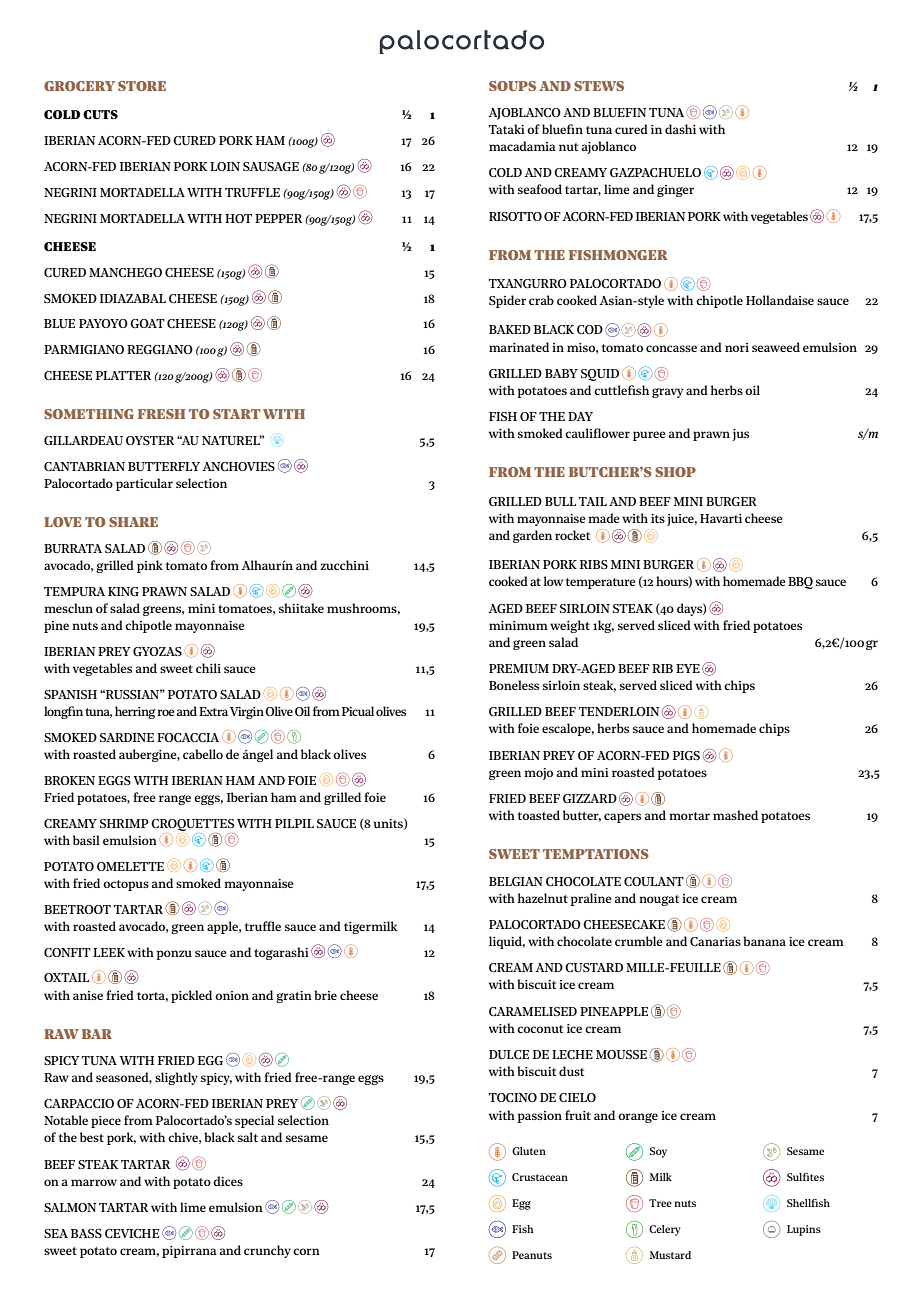 Image resolution: width=924 pixels, height=1308 pixels. I want to click on BASS, so click(86, 1233).
